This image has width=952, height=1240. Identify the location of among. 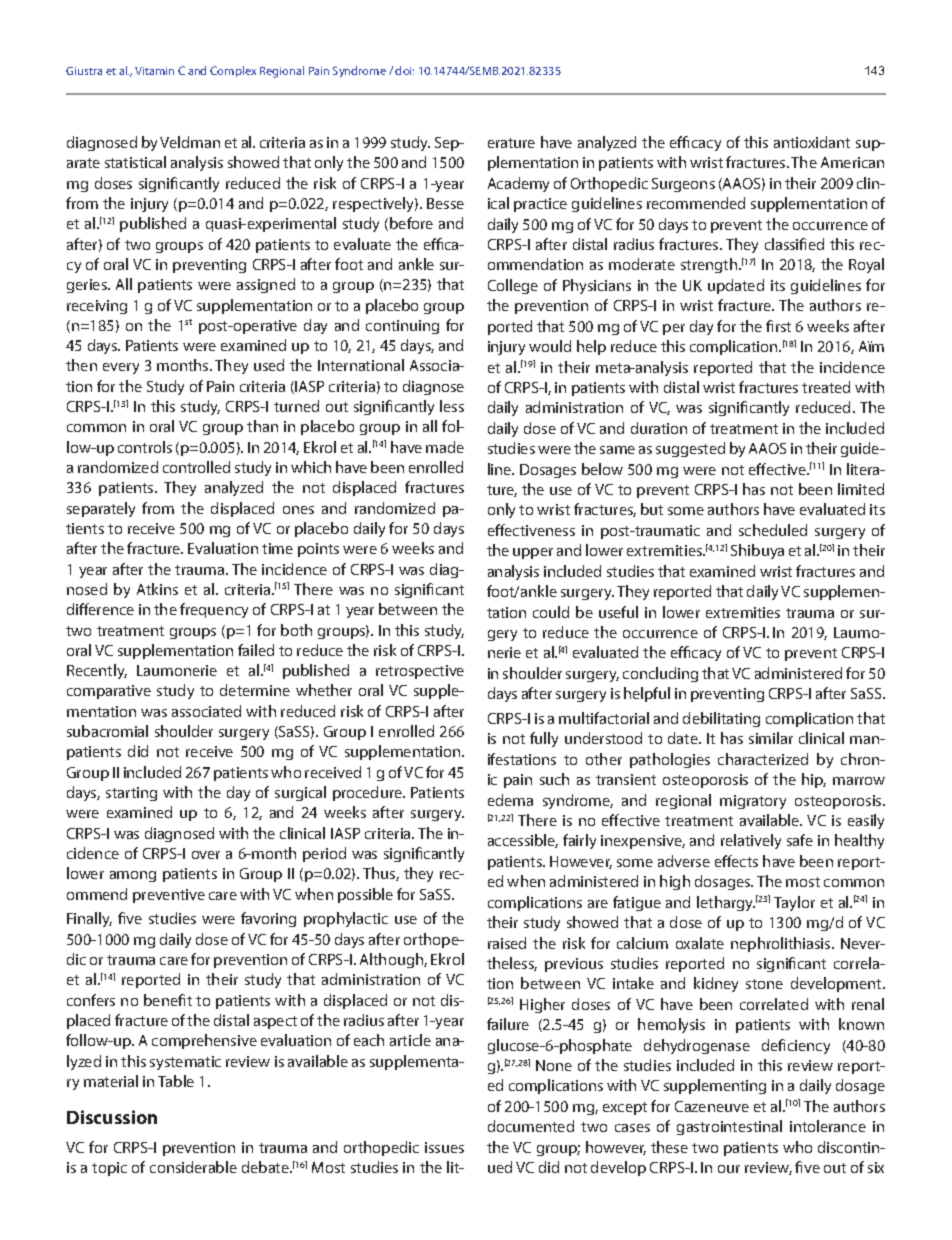
(133, 876).
